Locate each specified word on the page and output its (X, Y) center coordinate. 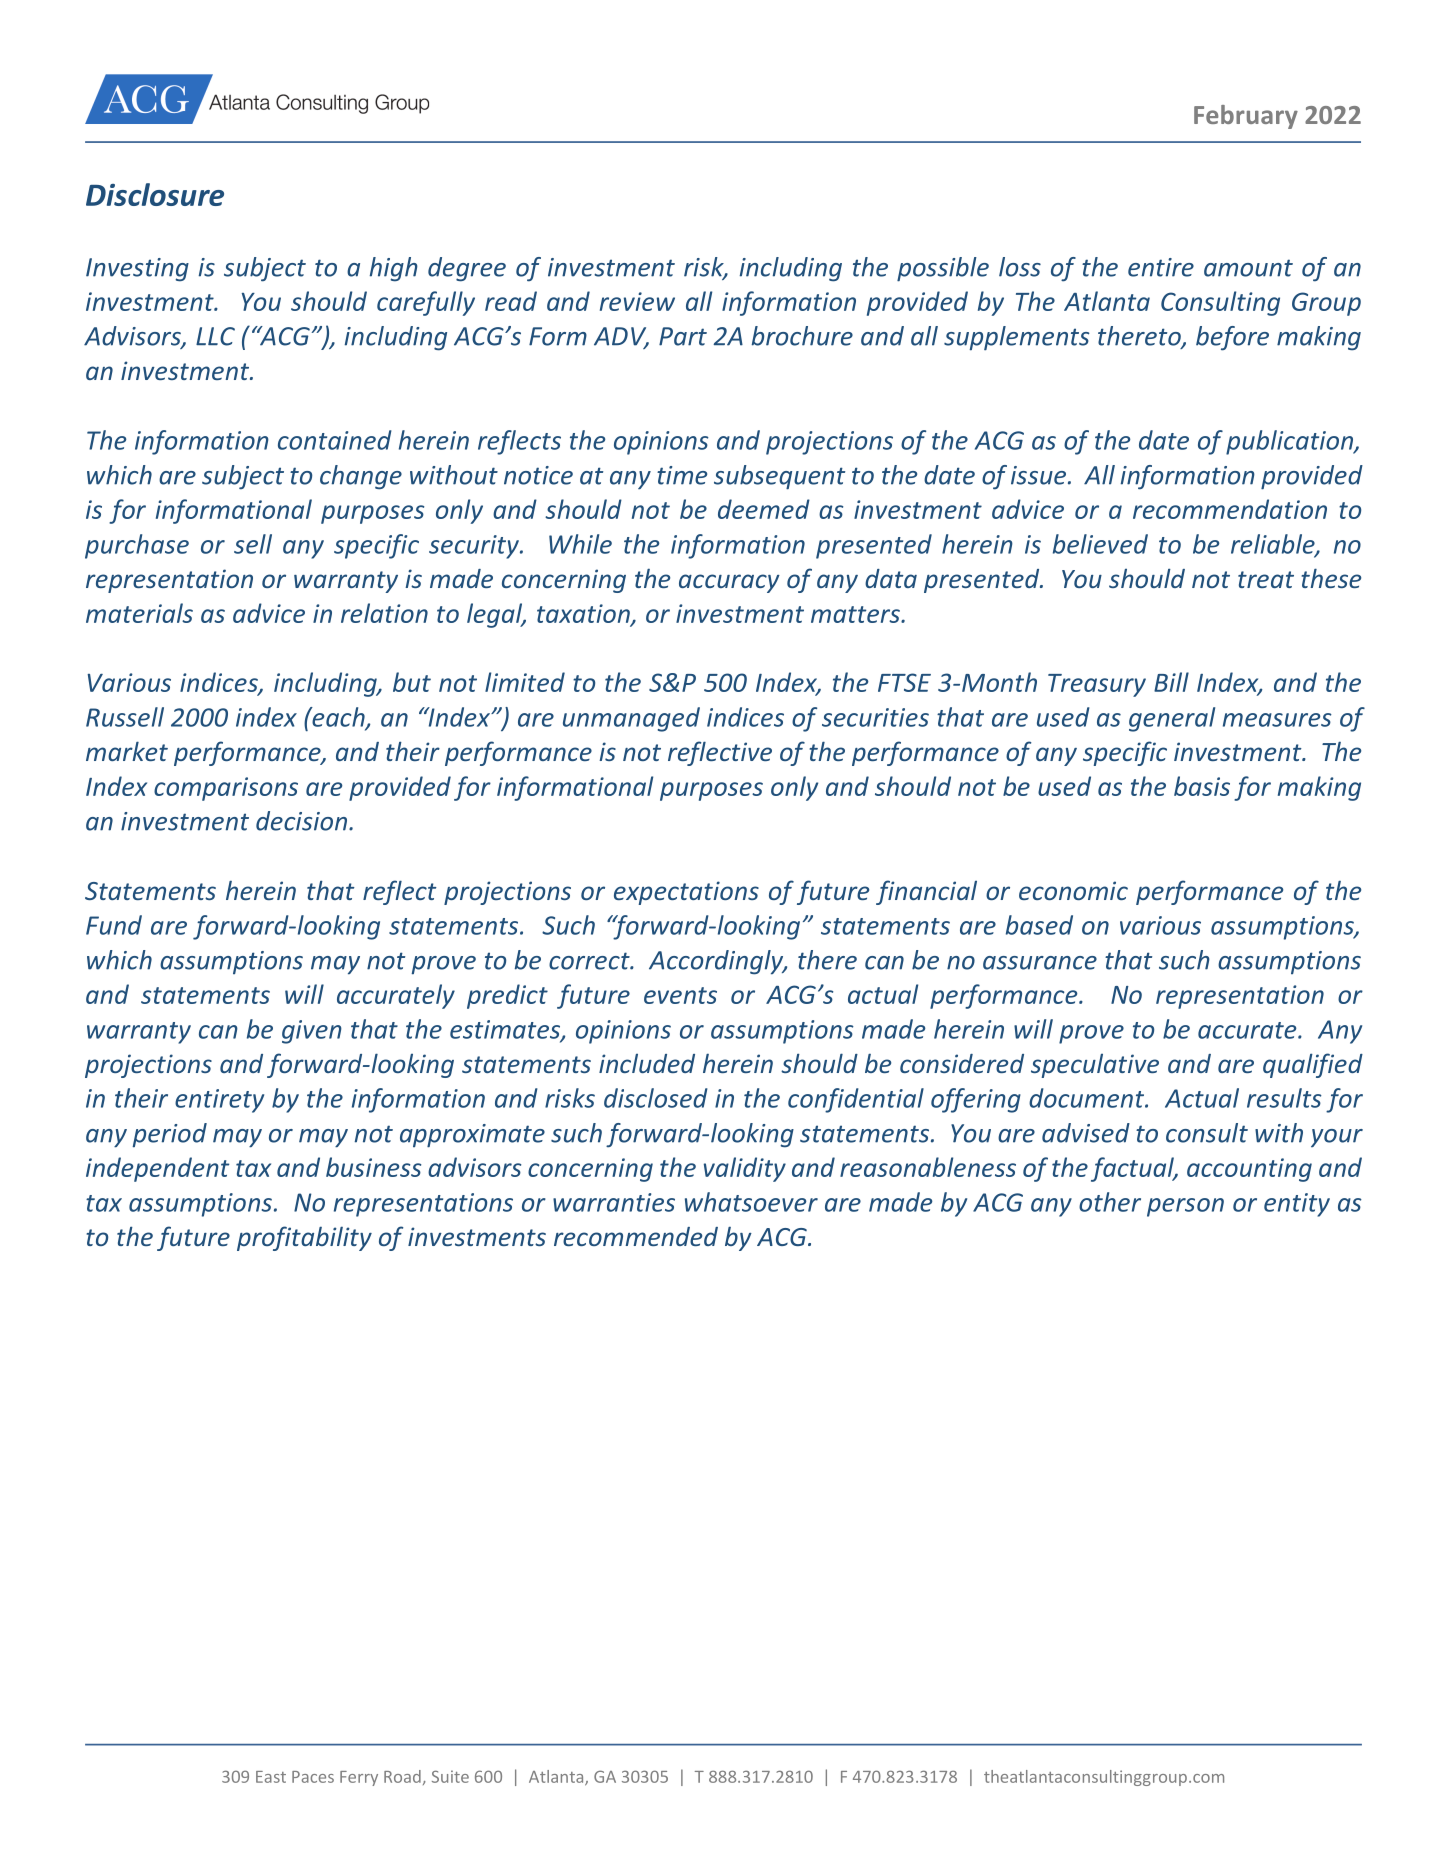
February (1246, 117)
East (271, 1777)
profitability (304, 1238)
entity (1297, 1205)
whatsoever (751, 1202)
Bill (1171, 682)
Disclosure (155, 194)
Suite (450, 1776)
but (412, 682)
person (1185, 1207)
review (637, 301)
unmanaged (631, 719)
